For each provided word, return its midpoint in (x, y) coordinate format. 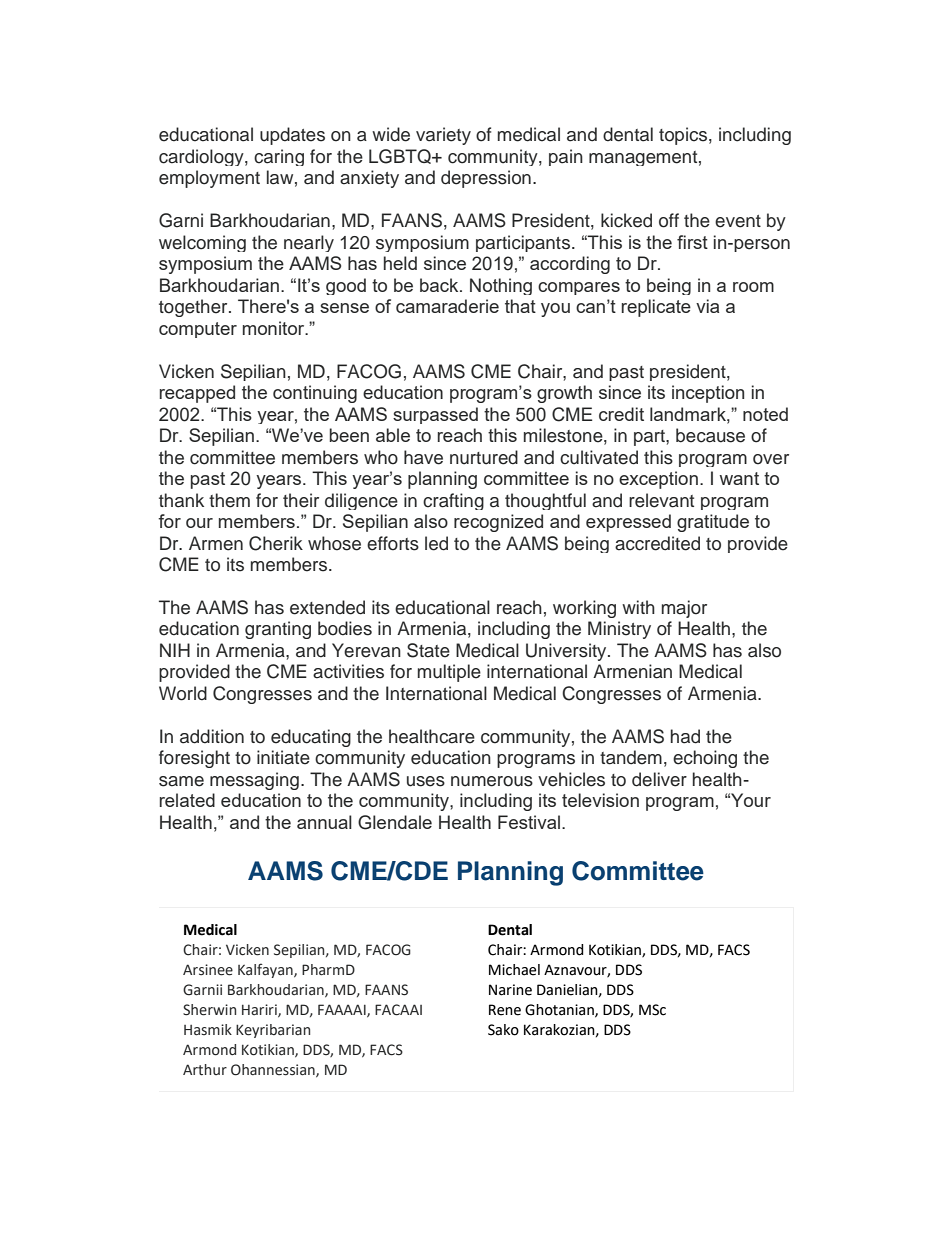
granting (278, 630)
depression (486, 179)
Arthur (205, 1070)
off (669, 220)
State (428, 650)
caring (279, 157)
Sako (503, 1030)
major (684, 609)
